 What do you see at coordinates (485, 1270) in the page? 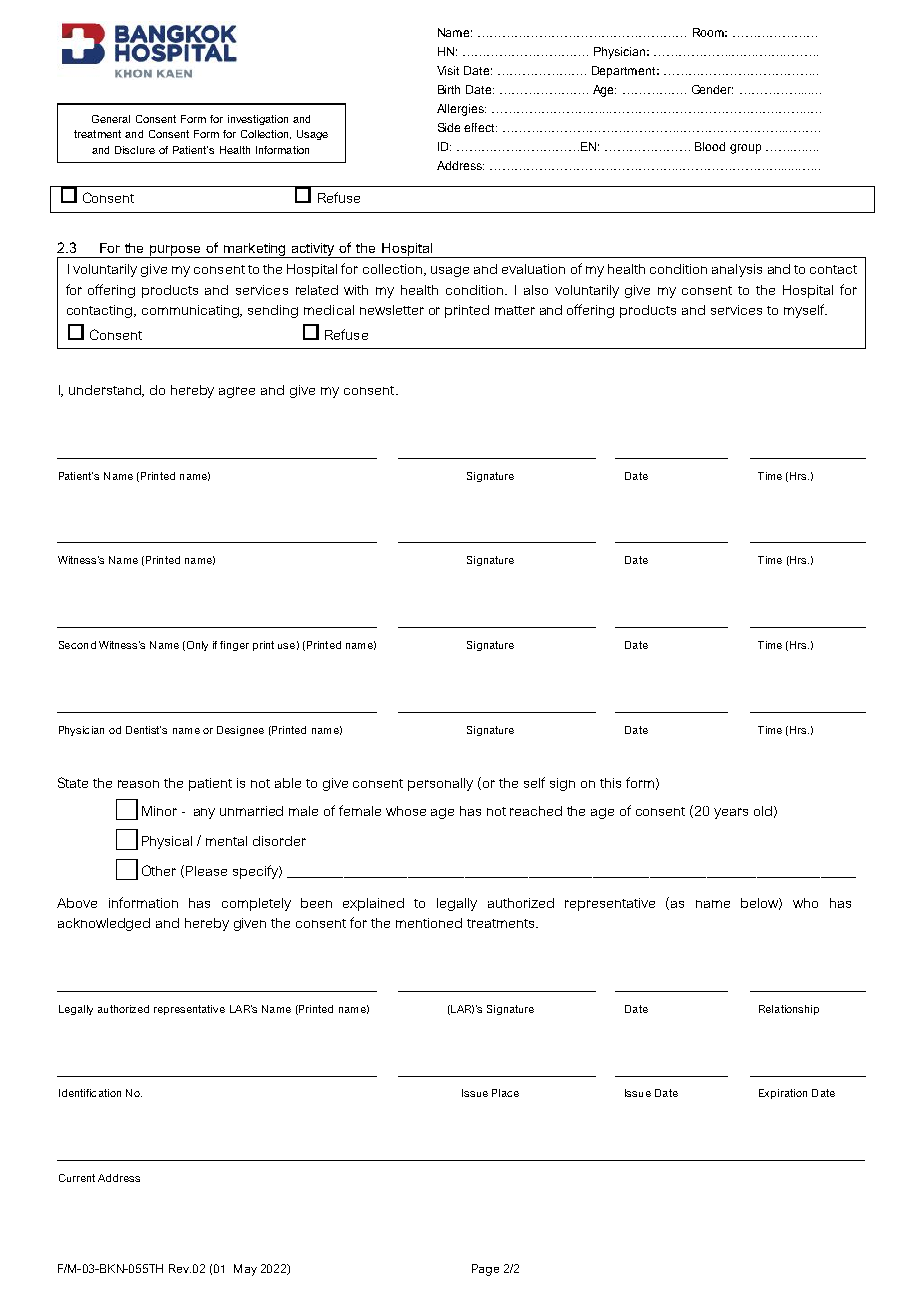
I see `Page` at bounding box center [485, 1270].
